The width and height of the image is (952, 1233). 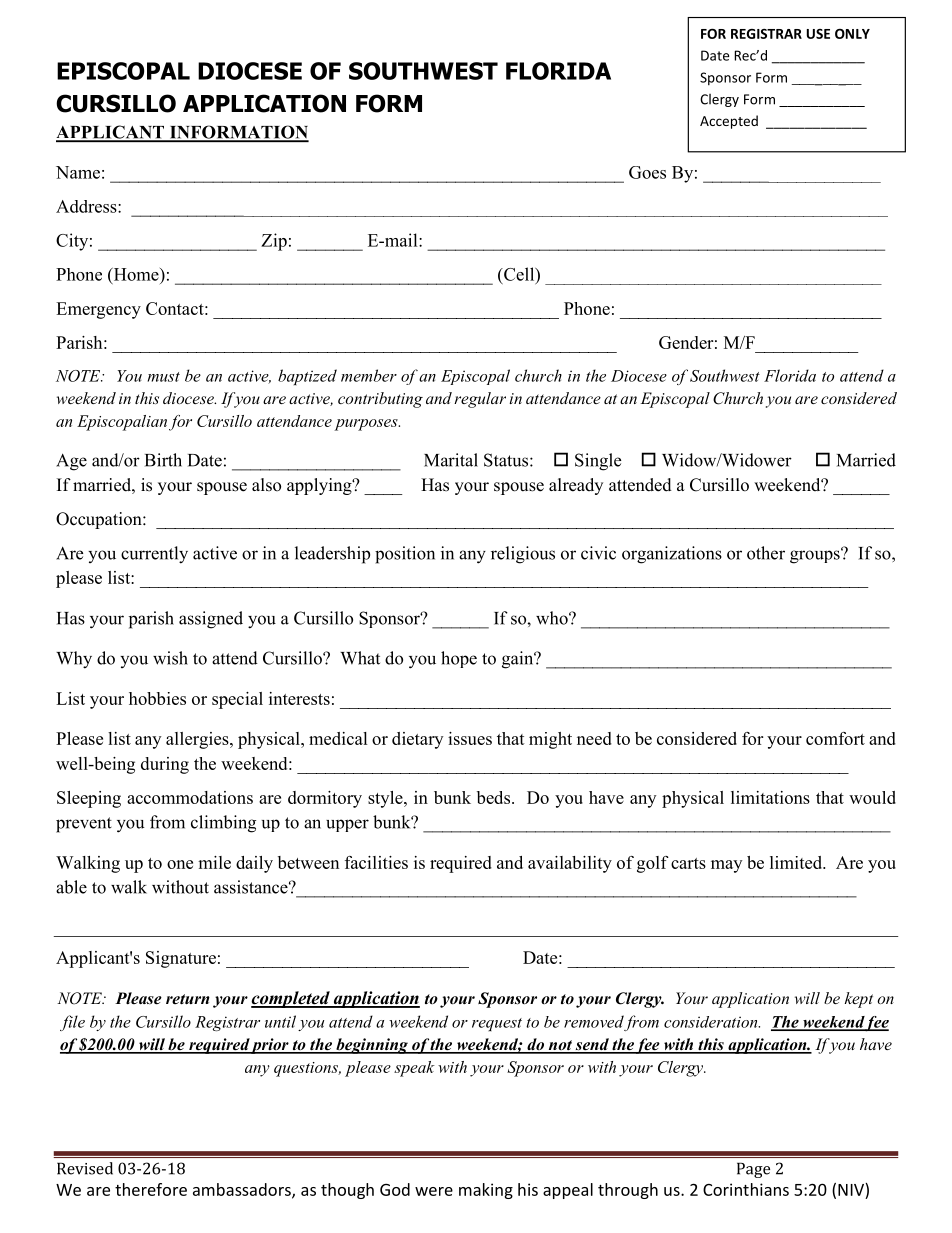 I want to click on accommodations, so click(x=190, y=797).
